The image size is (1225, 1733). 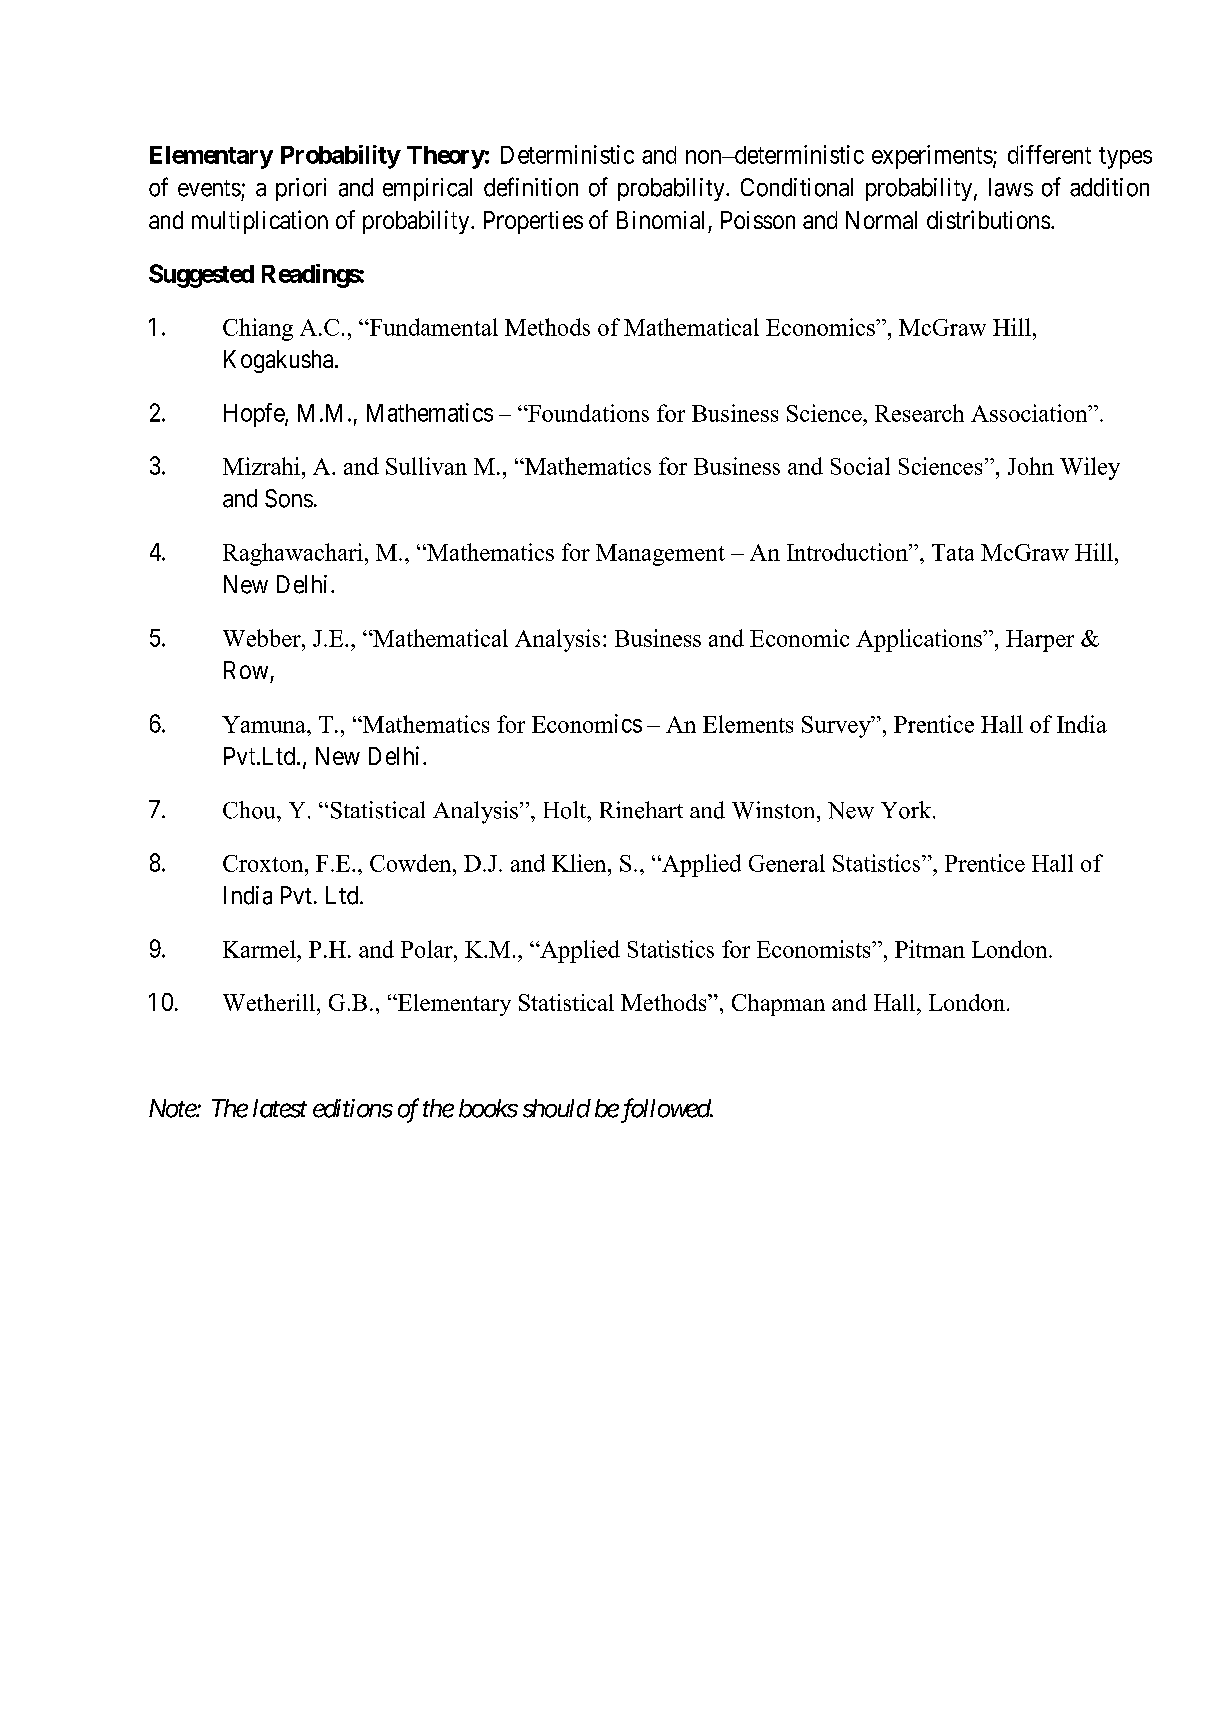 I want to click on Harper, so click(x=1040, y=641).
